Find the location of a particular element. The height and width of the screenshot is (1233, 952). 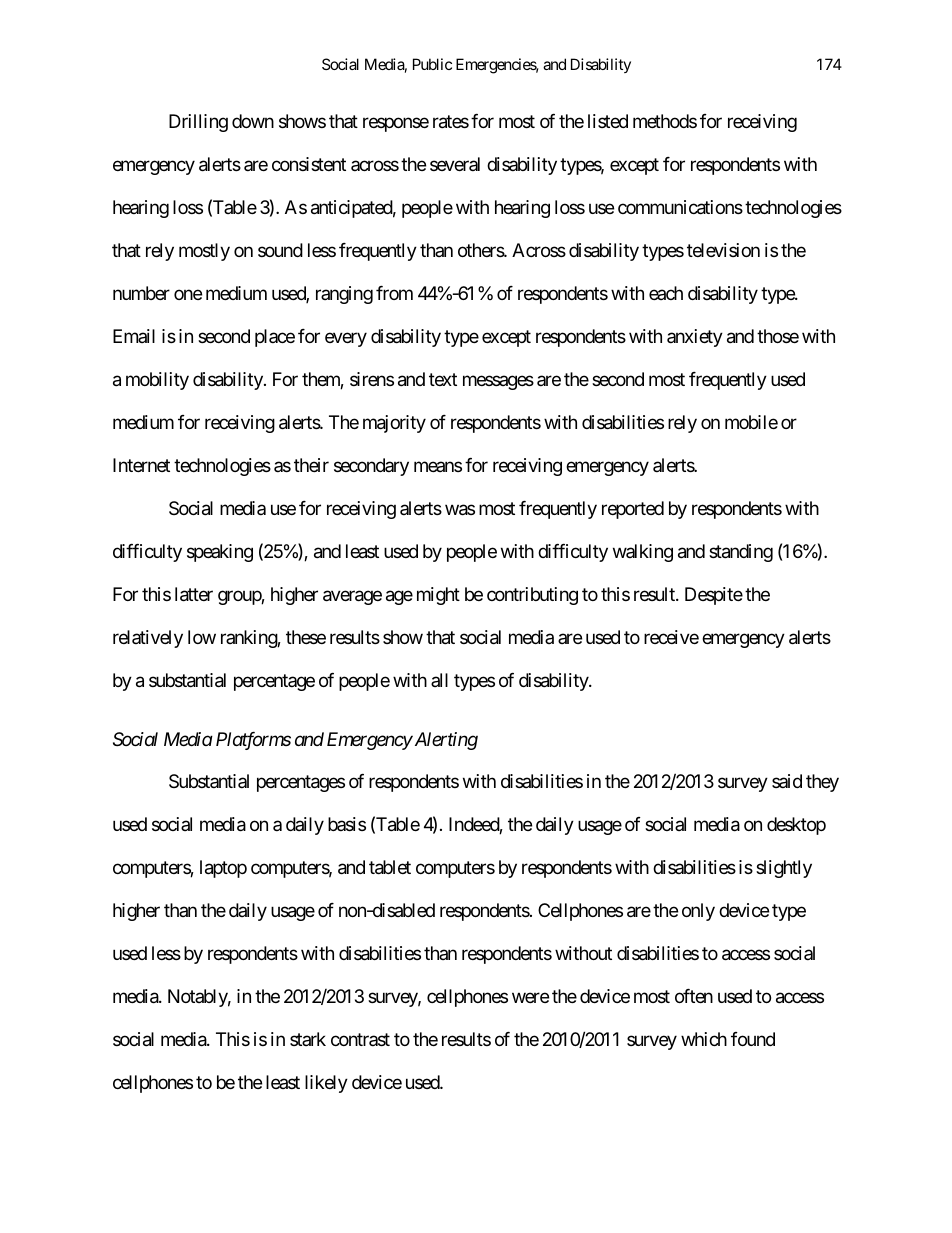

Drilling is located at coordinates (198, 123).
